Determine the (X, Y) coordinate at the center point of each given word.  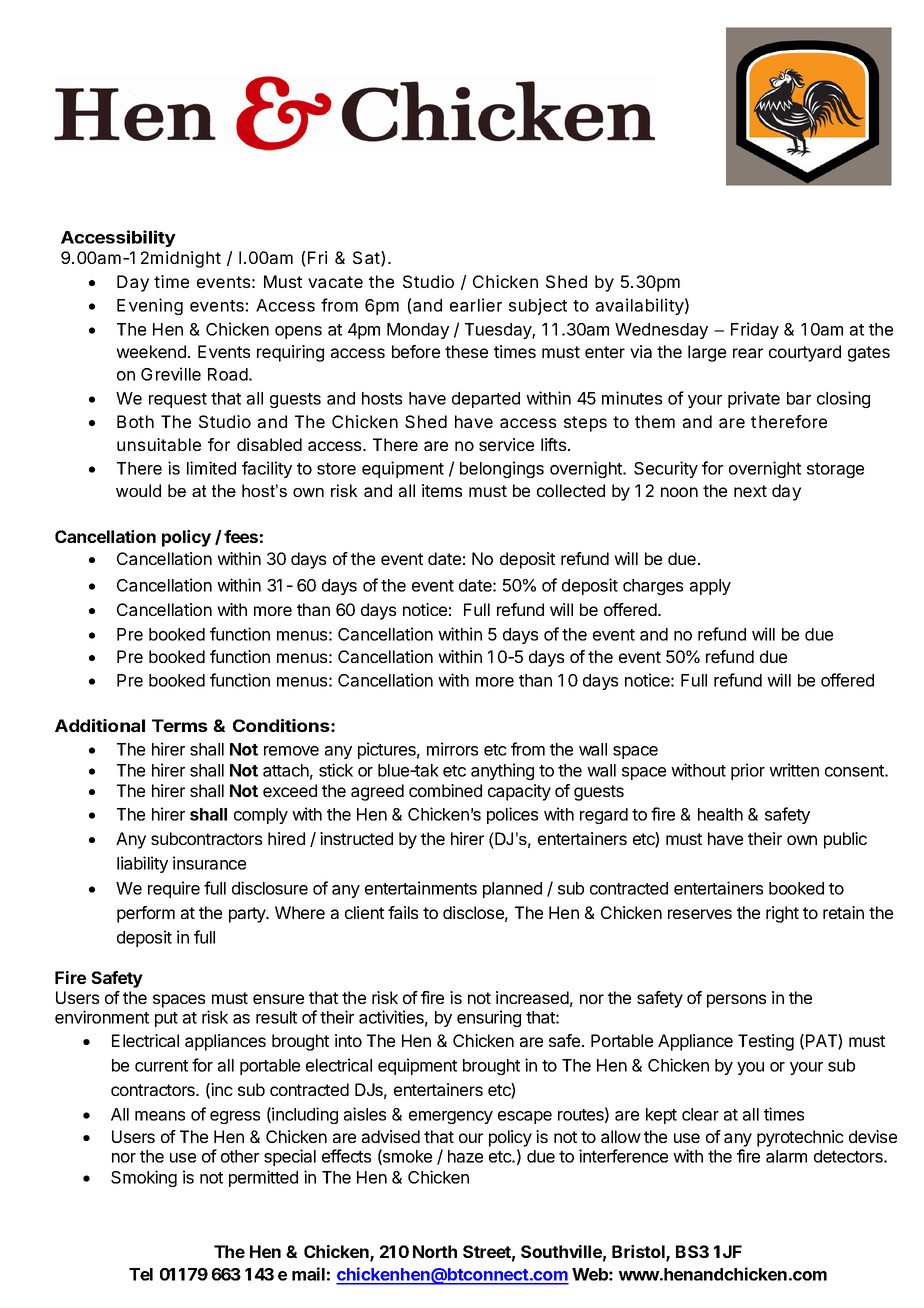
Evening (150, 306)
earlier (476, 305)
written (794, 770)
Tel (141, 1274)
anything (502, 771)
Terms (180, 725)
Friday (755, 330)
